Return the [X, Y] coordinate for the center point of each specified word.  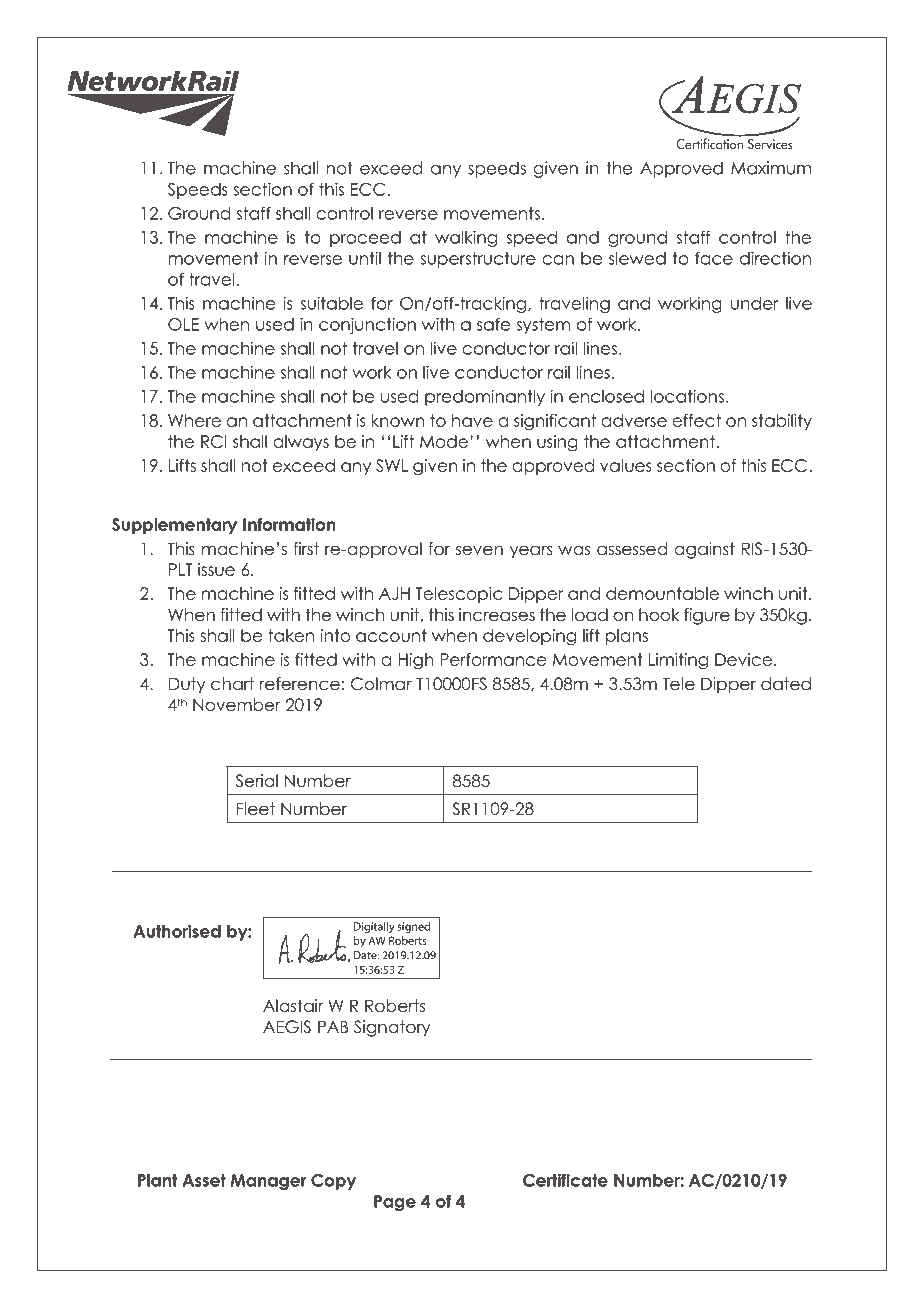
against [704, 550]
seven [479, 550]
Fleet [256, 809]
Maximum [771, 168]
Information [289, 524]
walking [466, 238]
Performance [493, 659]
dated [786, 684]
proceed [365, 239]
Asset [204, 1180]
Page [395, 1203]
